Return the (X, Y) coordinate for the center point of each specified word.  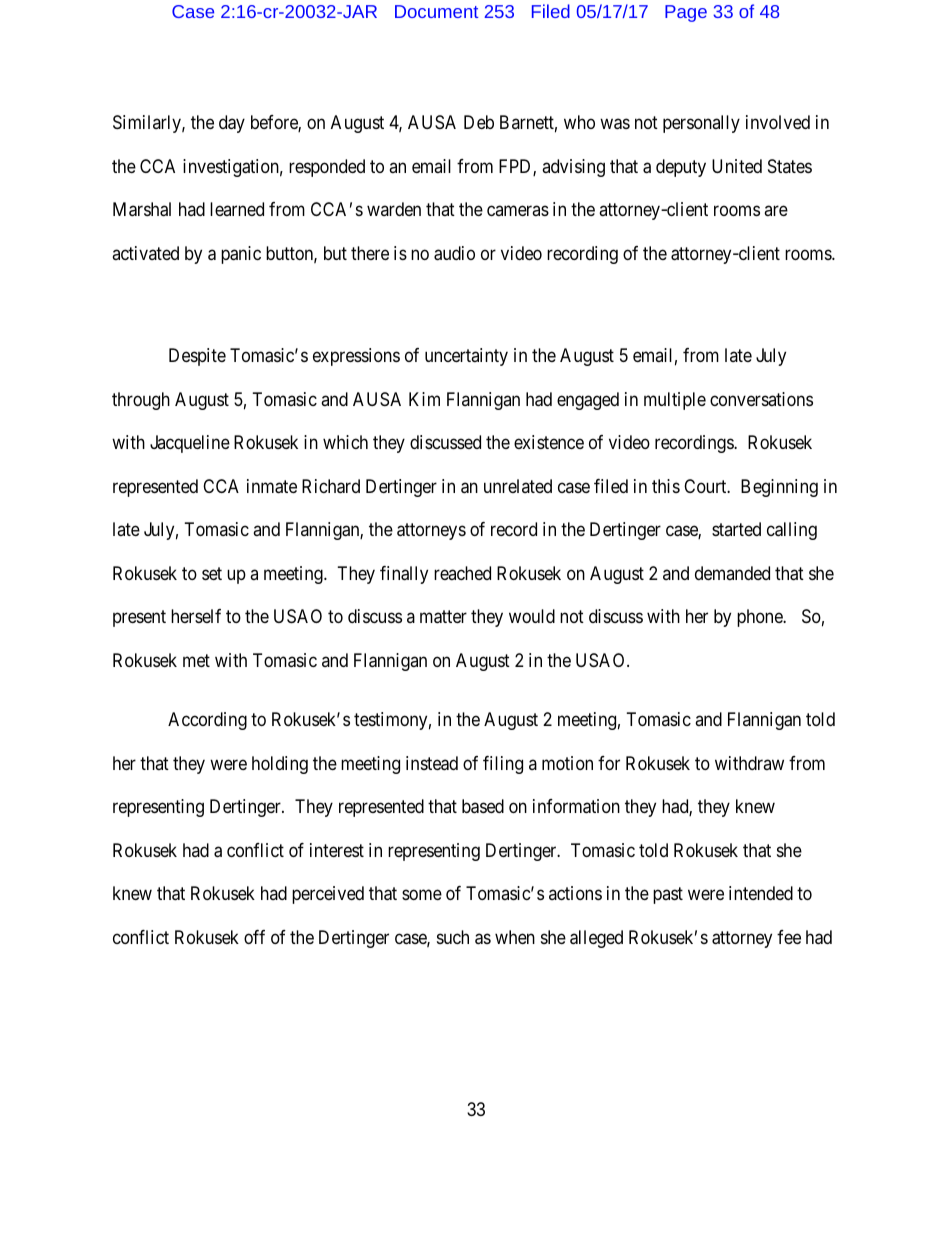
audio (454, 253)
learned (237, 209)
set (212, 573)
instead (432, 763)
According (207, 721)
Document (436, 11)
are (776, 211)
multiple (675, 401)
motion (567, 763)
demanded (732, 573)
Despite (197, 357)
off (254, 937)
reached (462, 573)
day (232, 124)
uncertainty (466, 357)
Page (686, 13)
